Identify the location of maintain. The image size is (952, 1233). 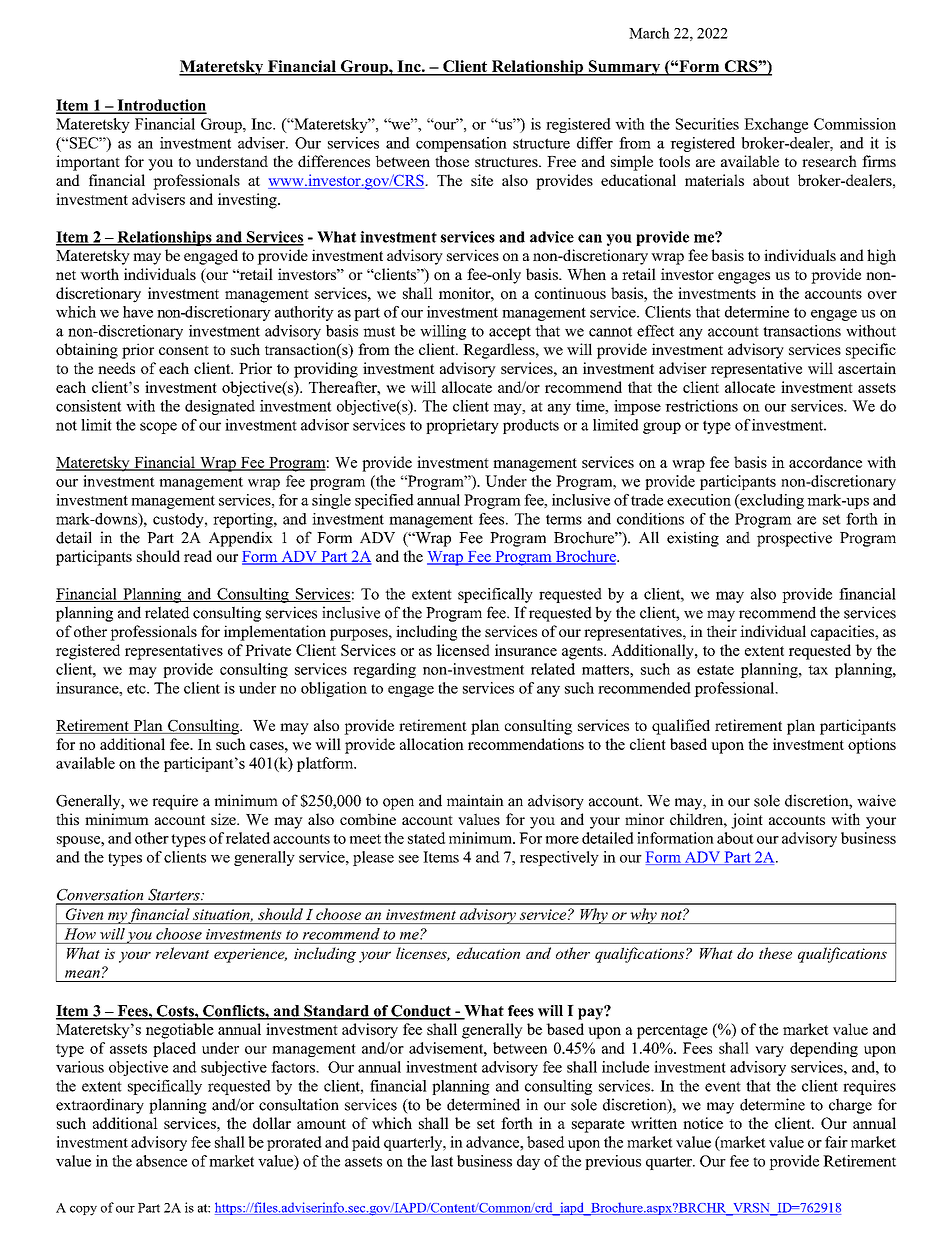
(475, 800).
